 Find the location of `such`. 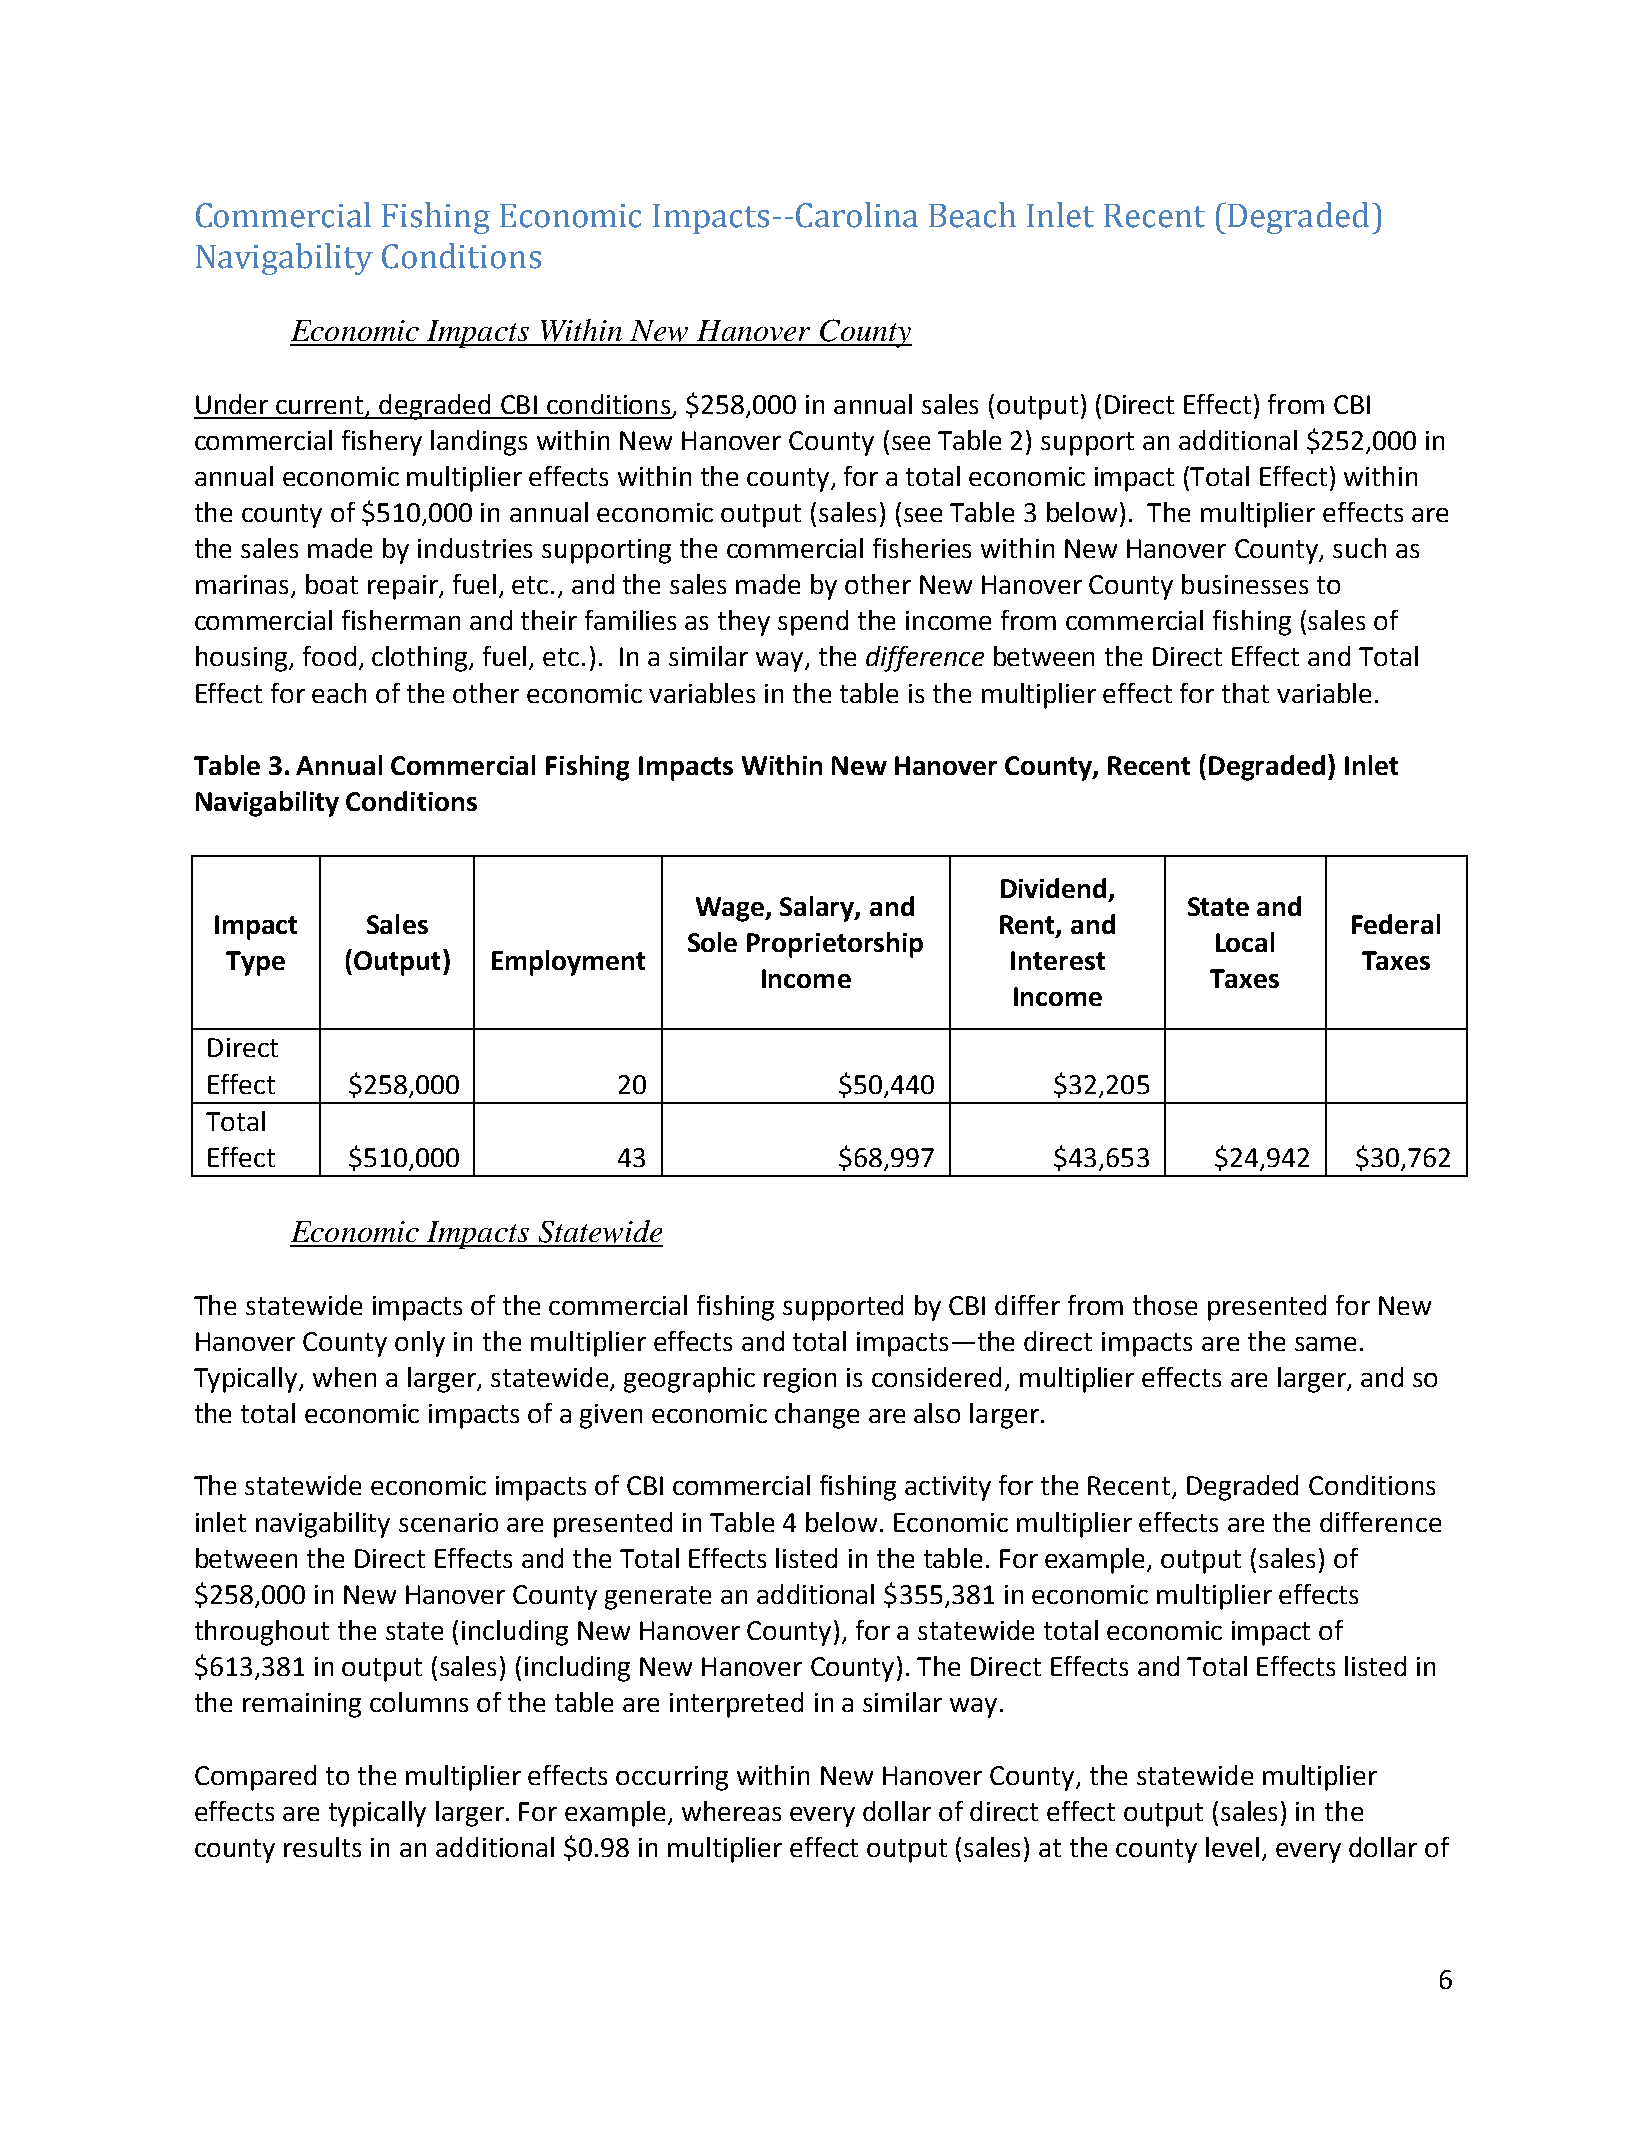

such is located at coordinates (1359, 548).
